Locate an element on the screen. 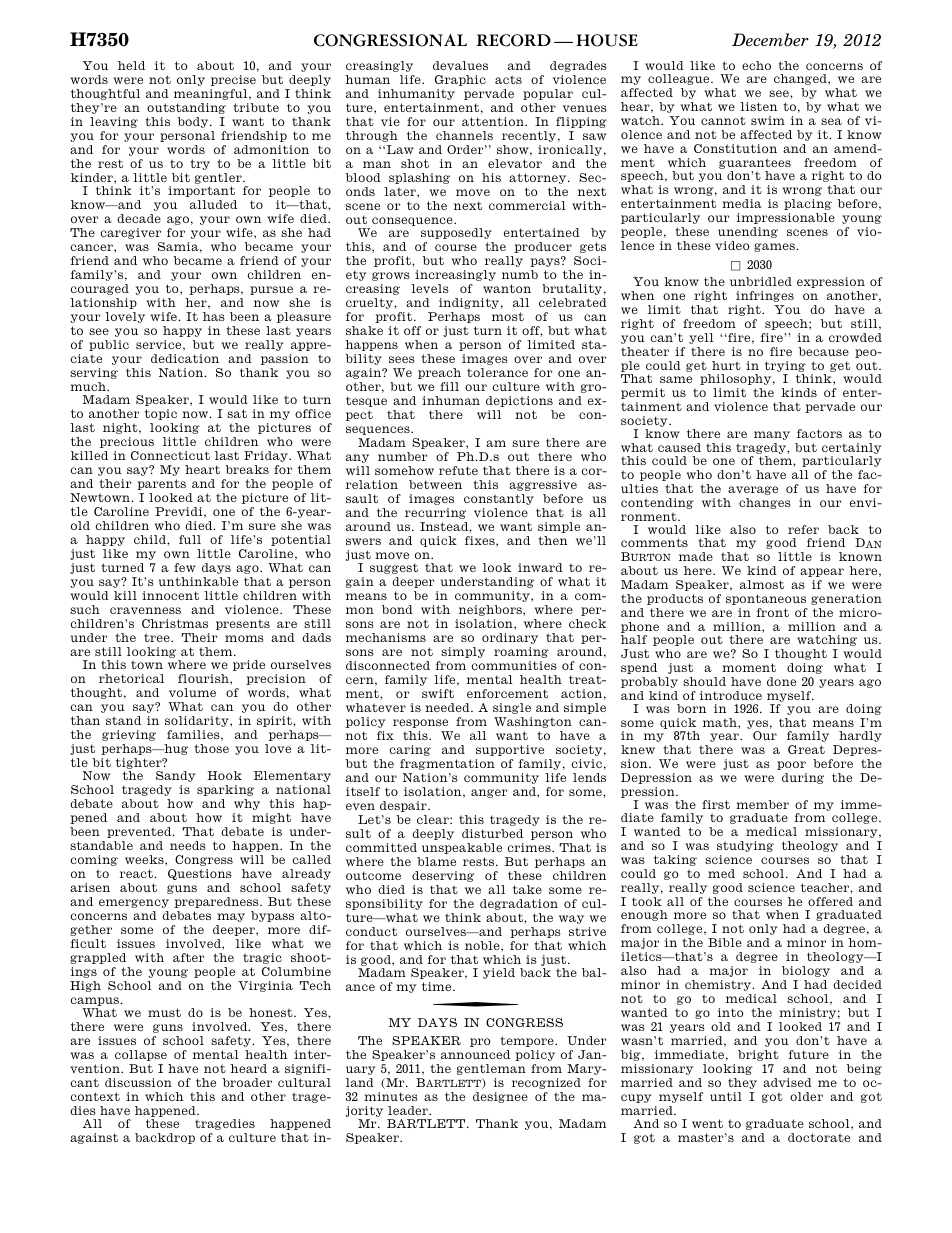 Image resolution: width=952 pixels, height=1233 pixels. broader is located at coordinates (247, 1082).
